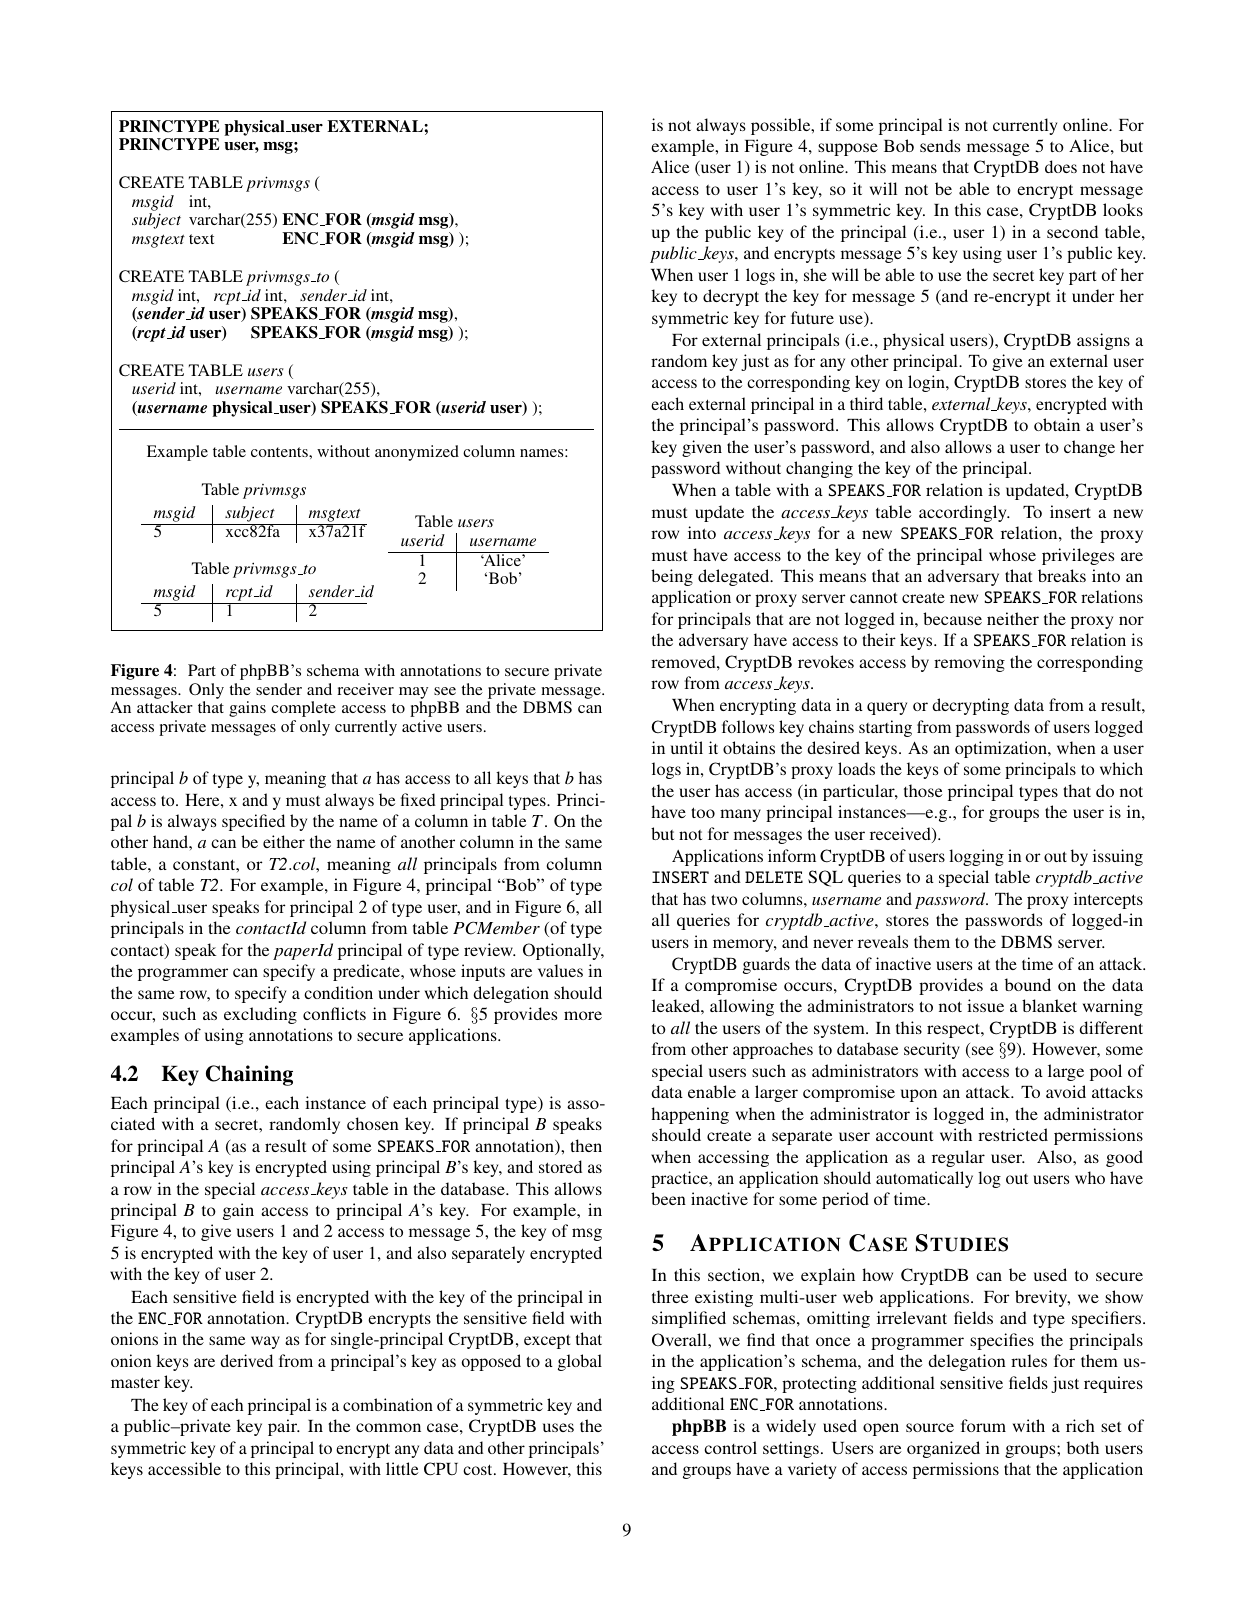 This page has height=1623, width=1254. What do you see at coordinates (976, 857) in the page?
I see `logging` at bounding box center [976, 857].
